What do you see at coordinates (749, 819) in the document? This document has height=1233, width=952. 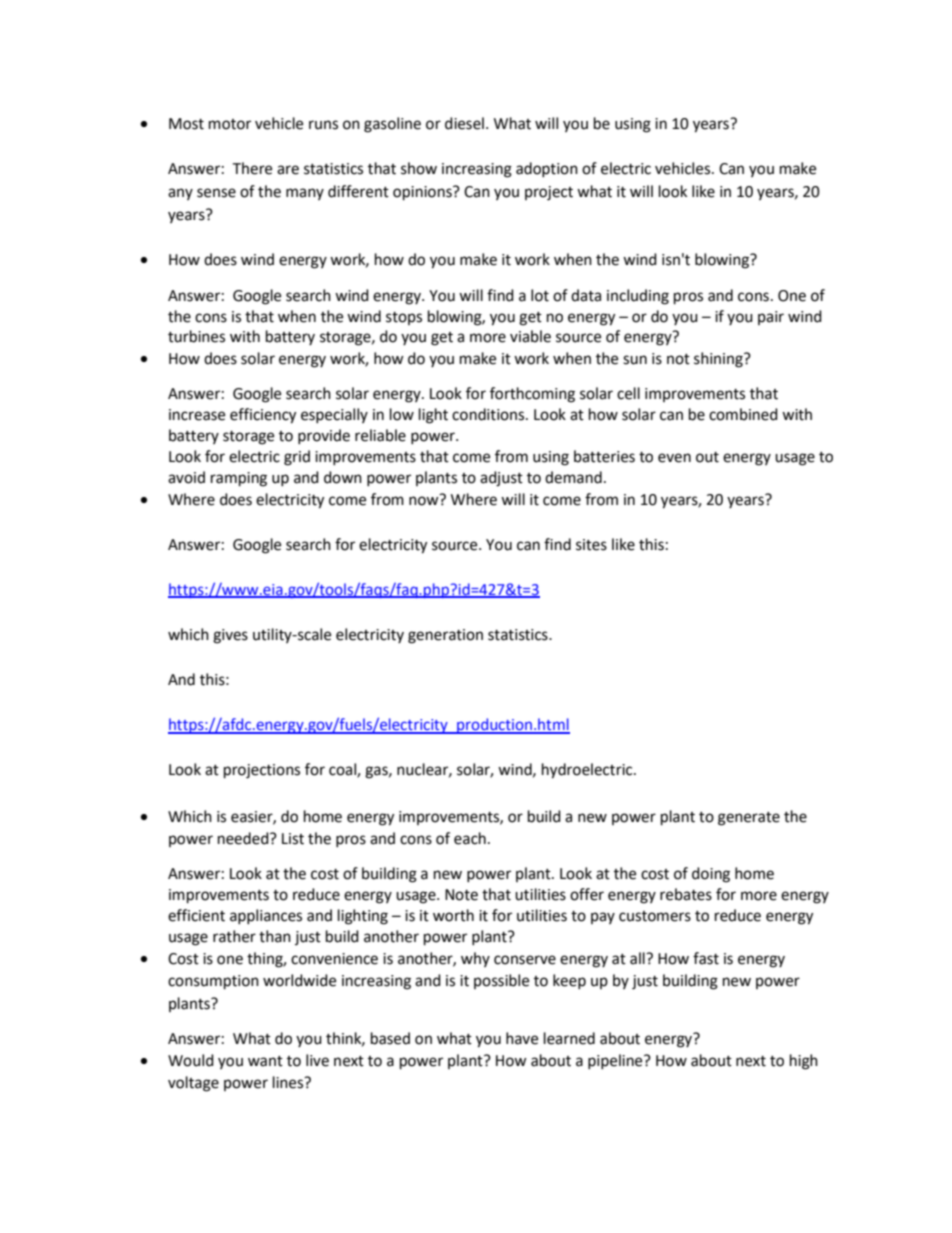 I see `generate` at bounding box center [749, 819].
